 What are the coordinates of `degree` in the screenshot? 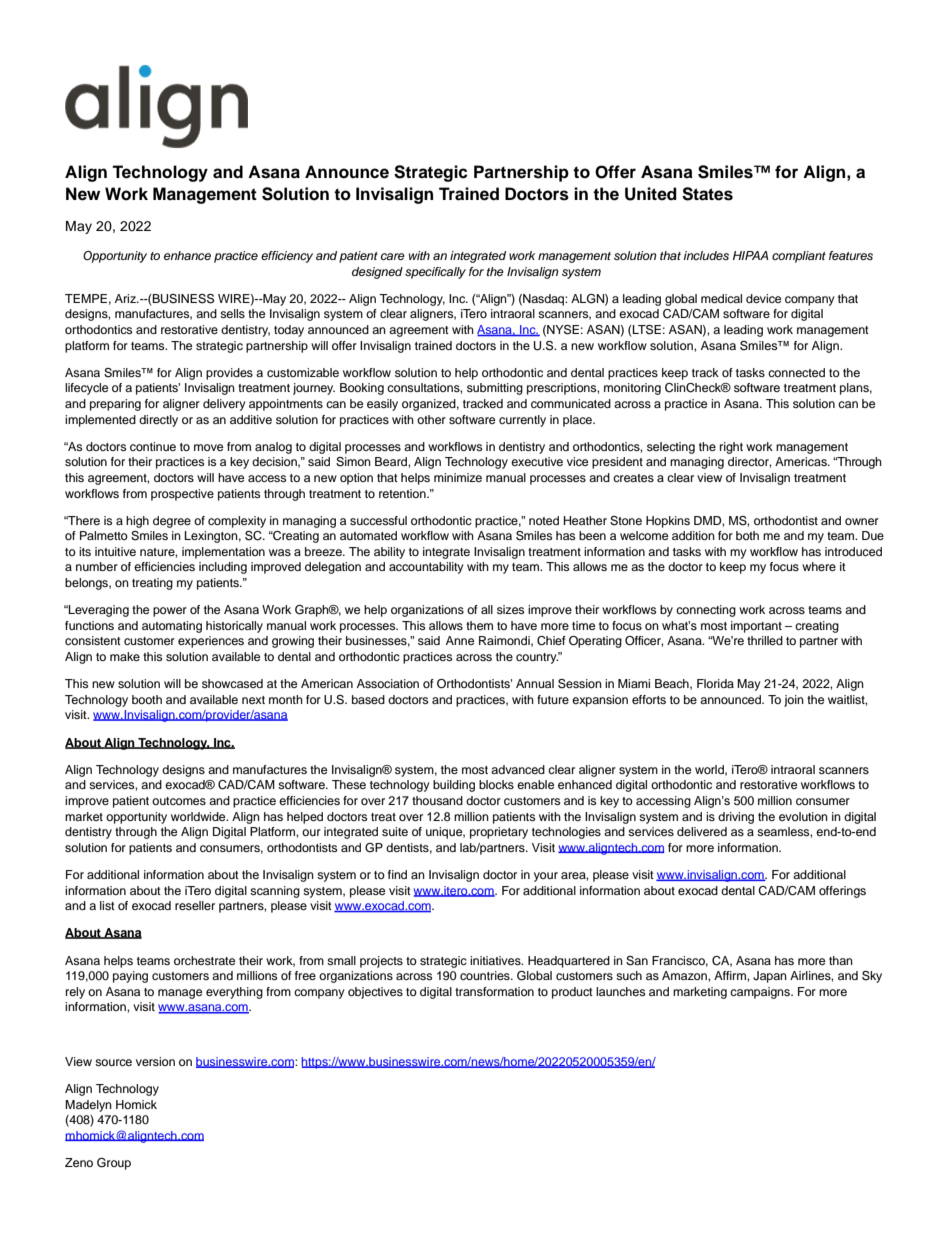 It's located at (172, 522).
